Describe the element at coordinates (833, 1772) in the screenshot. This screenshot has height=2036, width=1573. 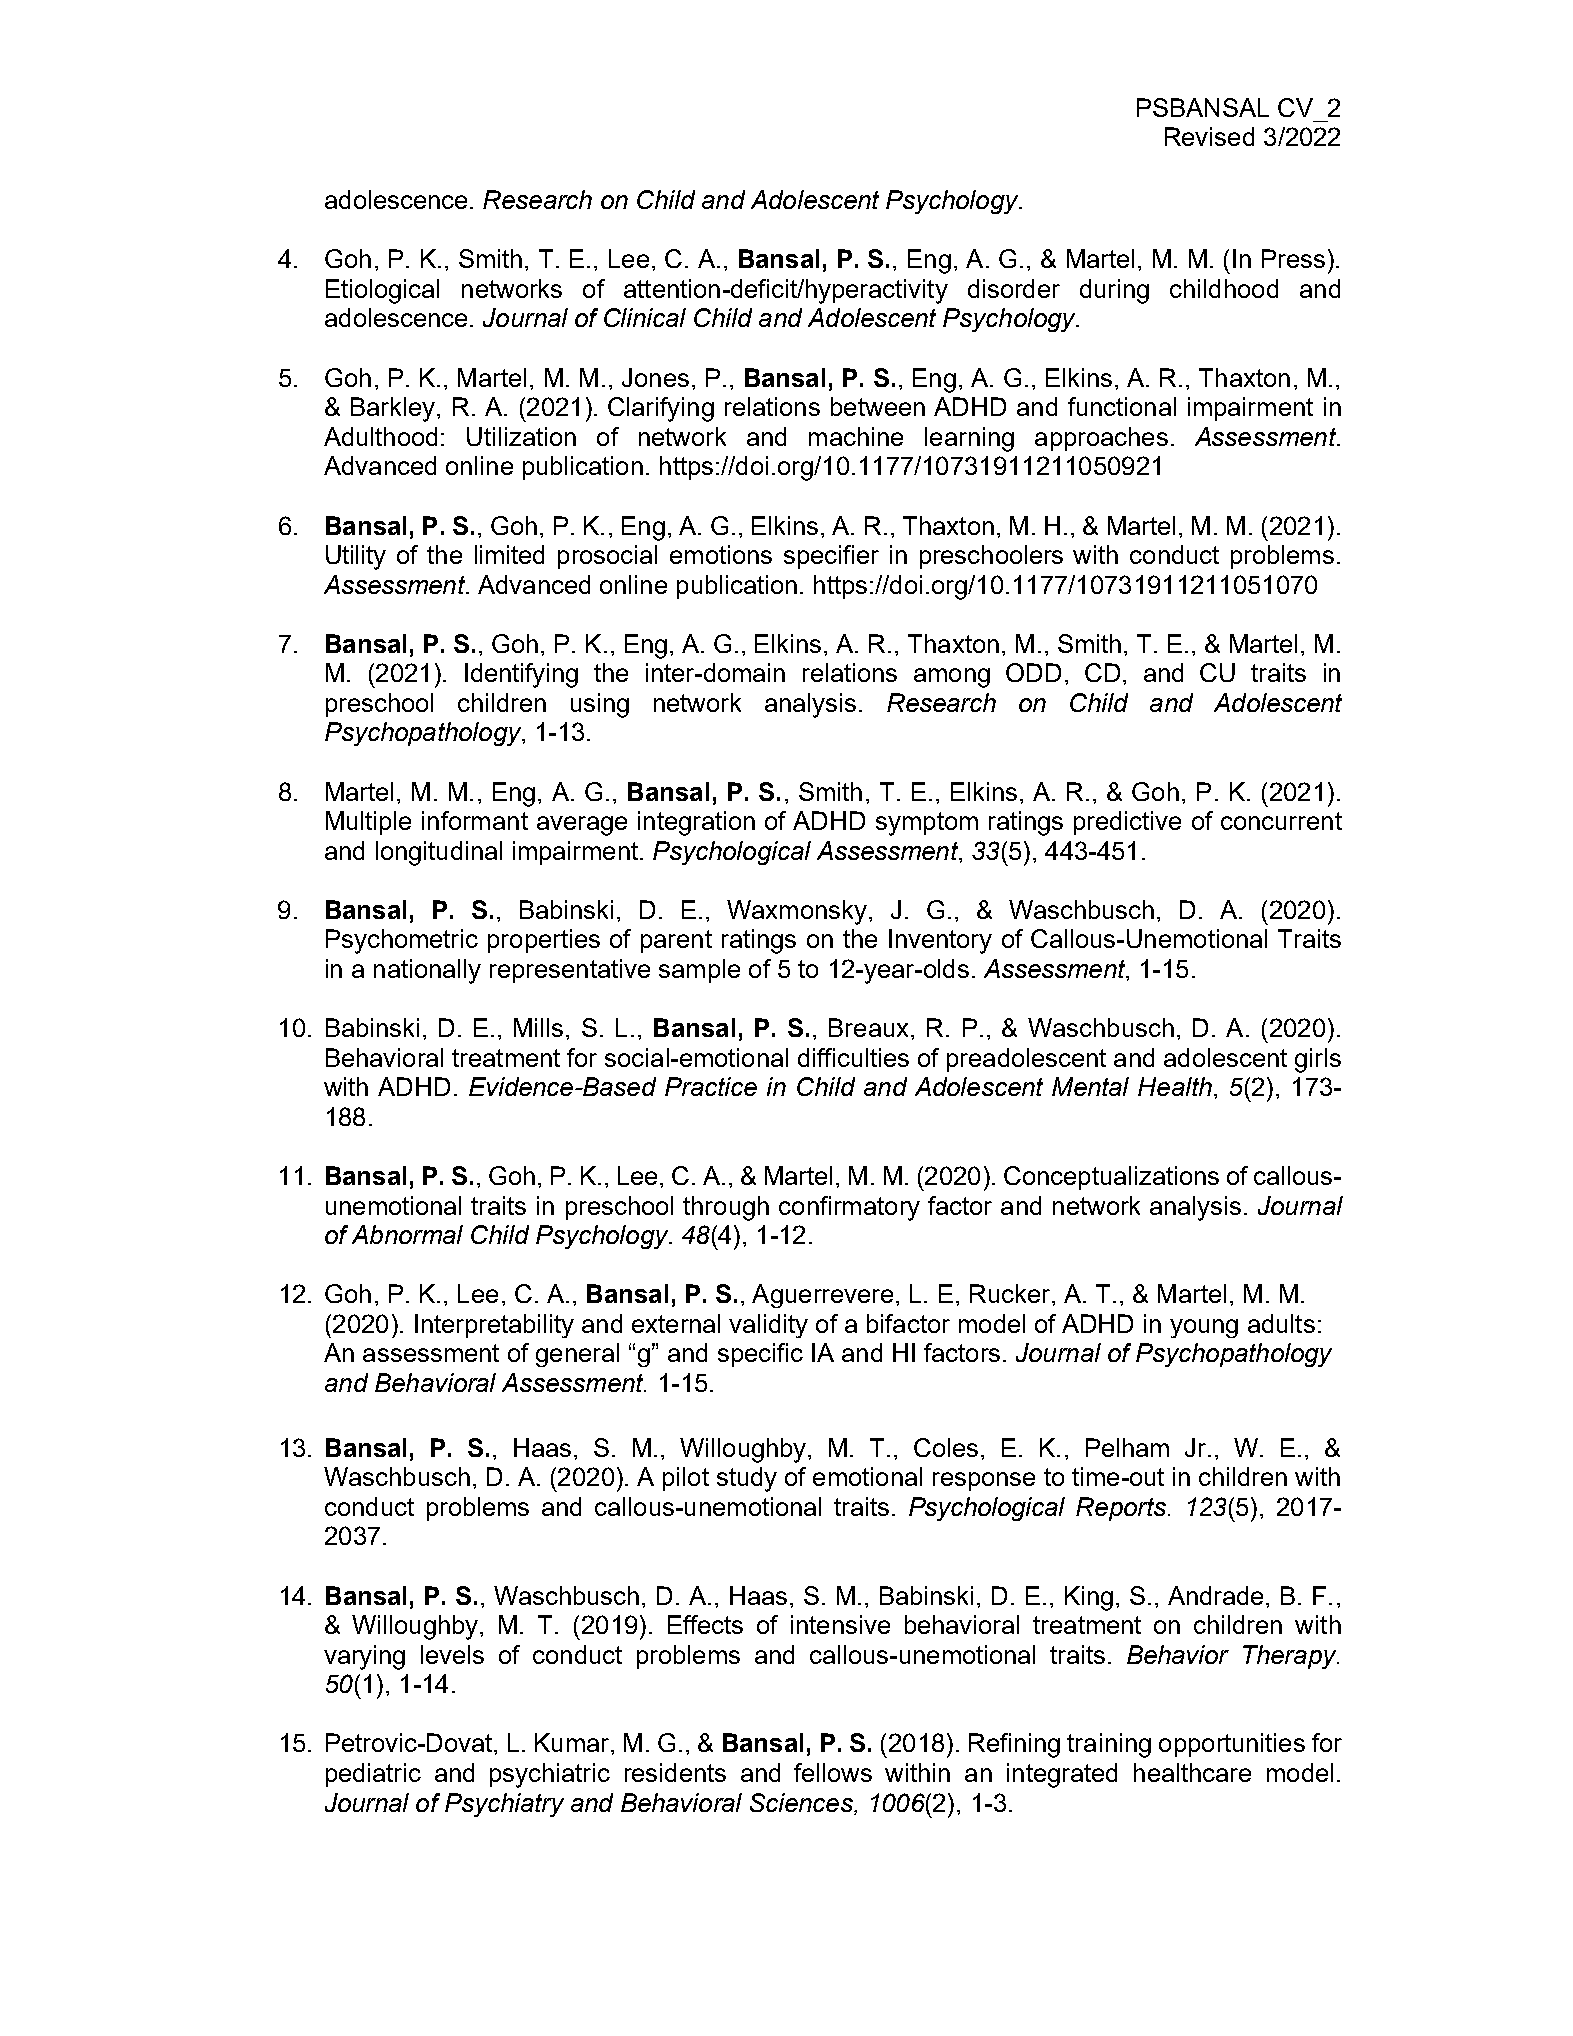
I see `fellows` at that location.
